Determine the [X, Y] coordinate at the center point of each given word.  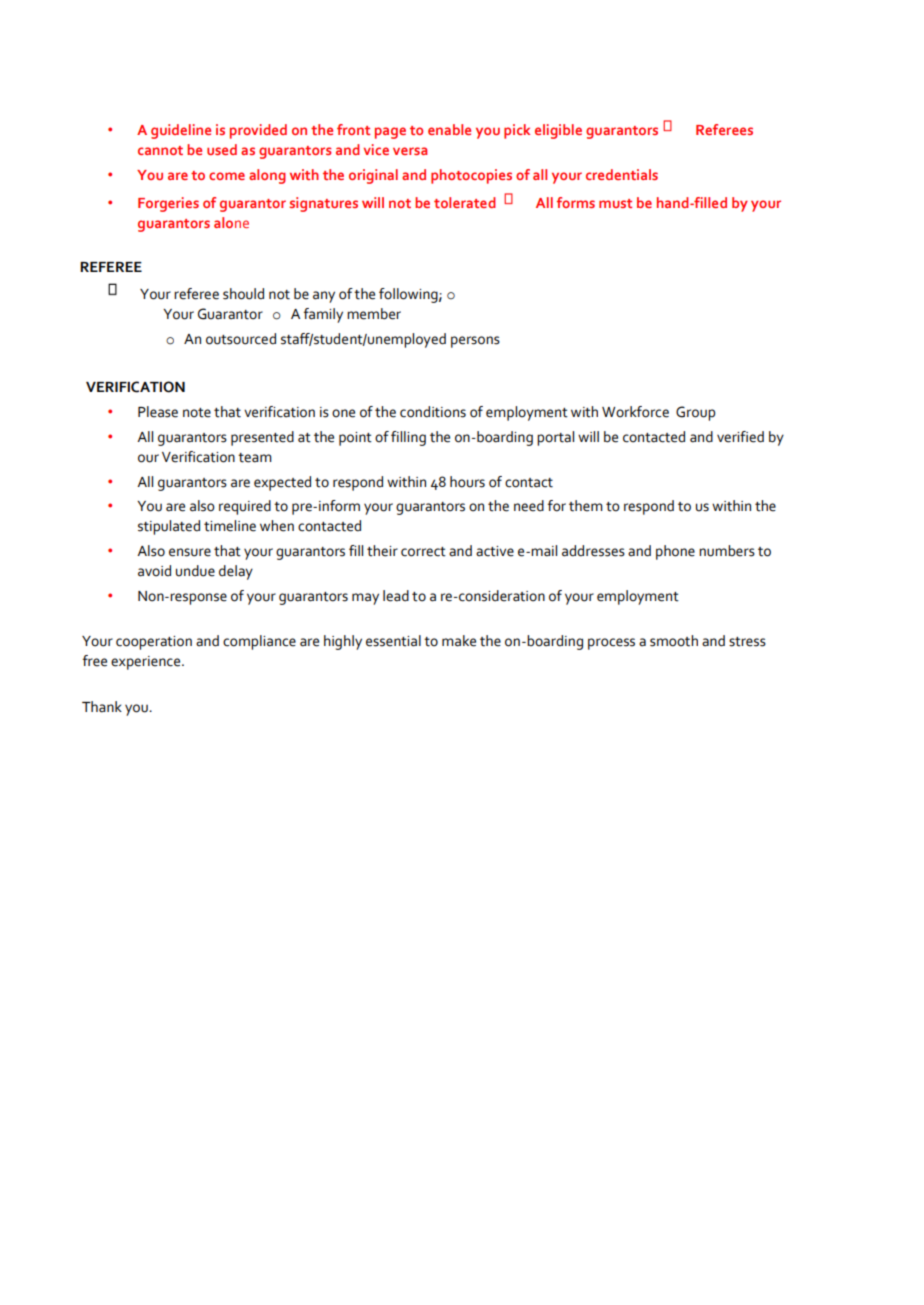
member [374, 314]
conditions [433, 412]
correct [423, 552]
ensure [190, 552]
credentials [622, 174]
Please [158, 412]
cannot [160, 150]
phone [675, 552]
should [243, 294]
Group [695, 413]
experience [147, 663]
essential [393, 641]
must [615, 203]
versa [410, 151]
